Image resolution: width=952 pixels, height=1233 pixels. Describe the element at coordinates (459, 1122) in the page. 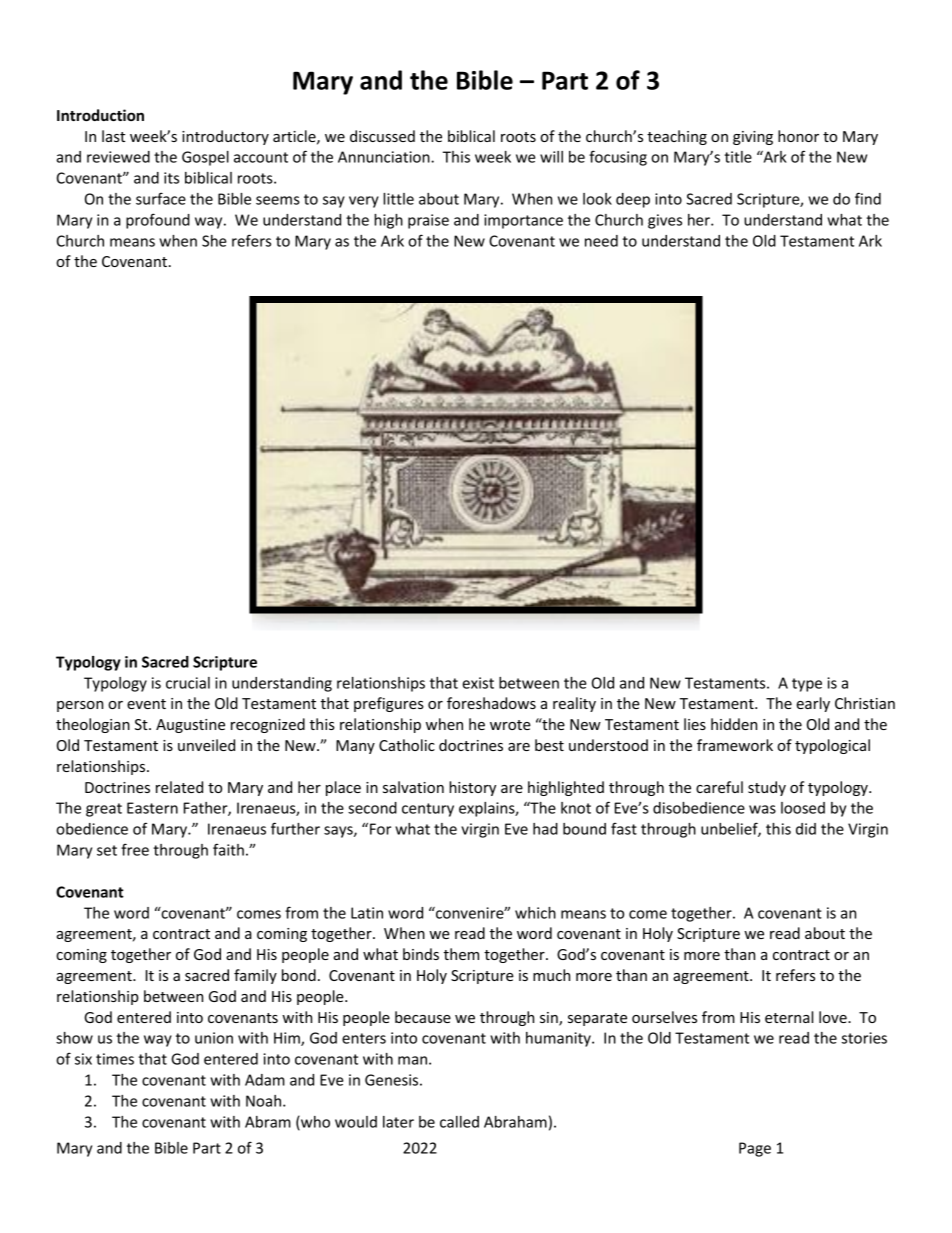

I see `called` at that location.
